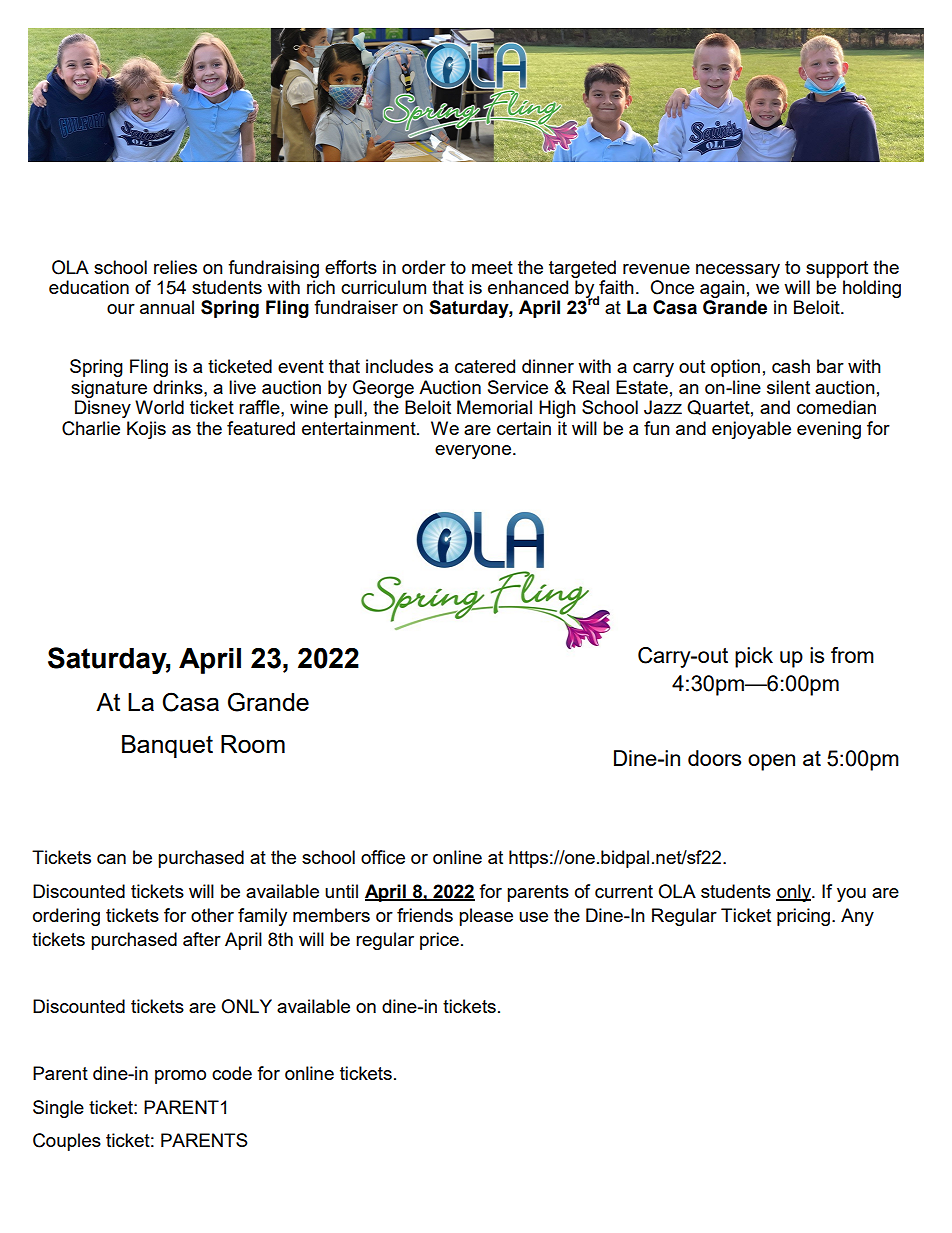 The height and width of the screenshot is (1233, 952). What do you see at coordinates (486, 917) in the screenshot?
I see `please` at bounding box center [486, 917].
